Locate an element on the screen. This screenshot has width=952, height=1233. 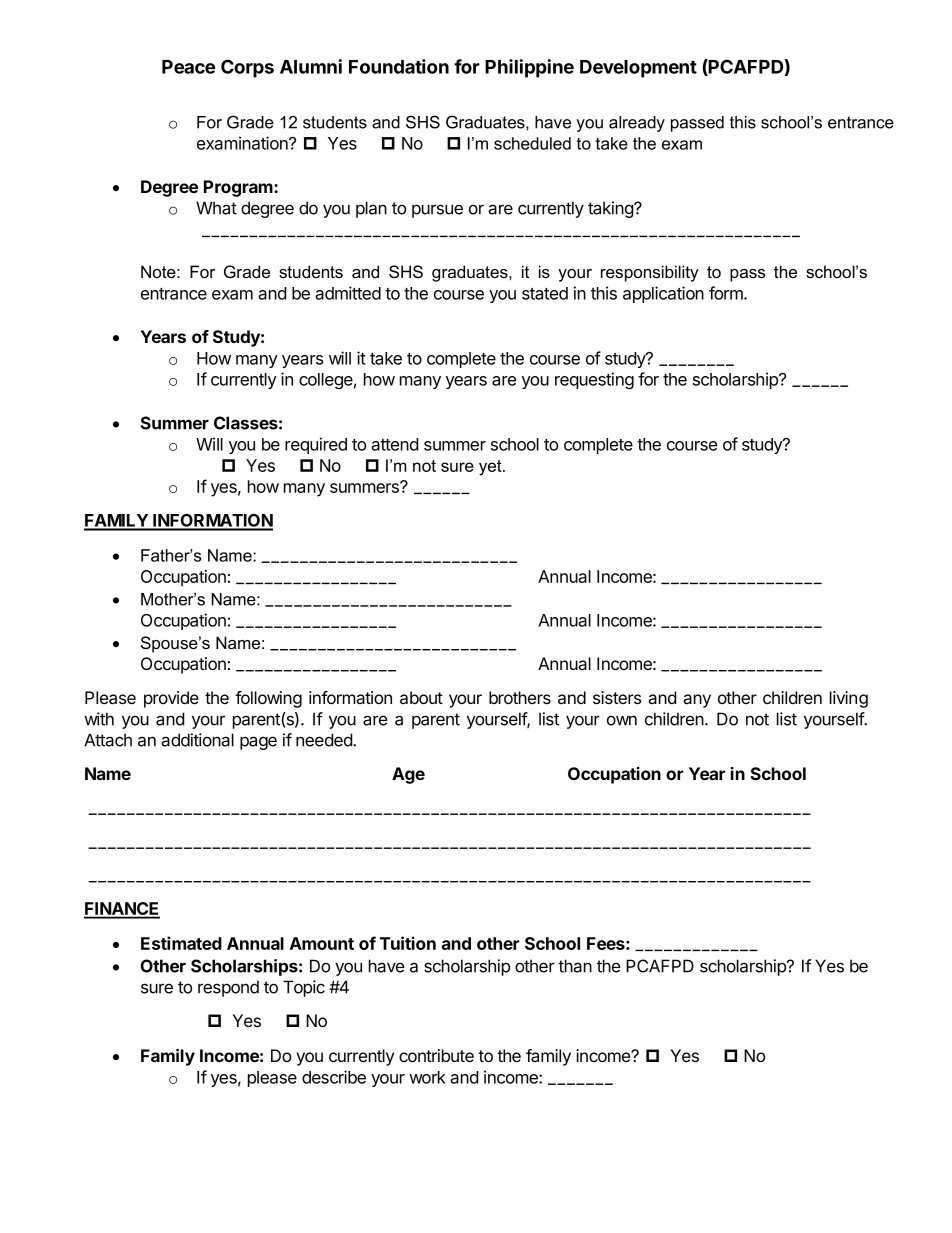
additional is located at coordinates (197, 740).
